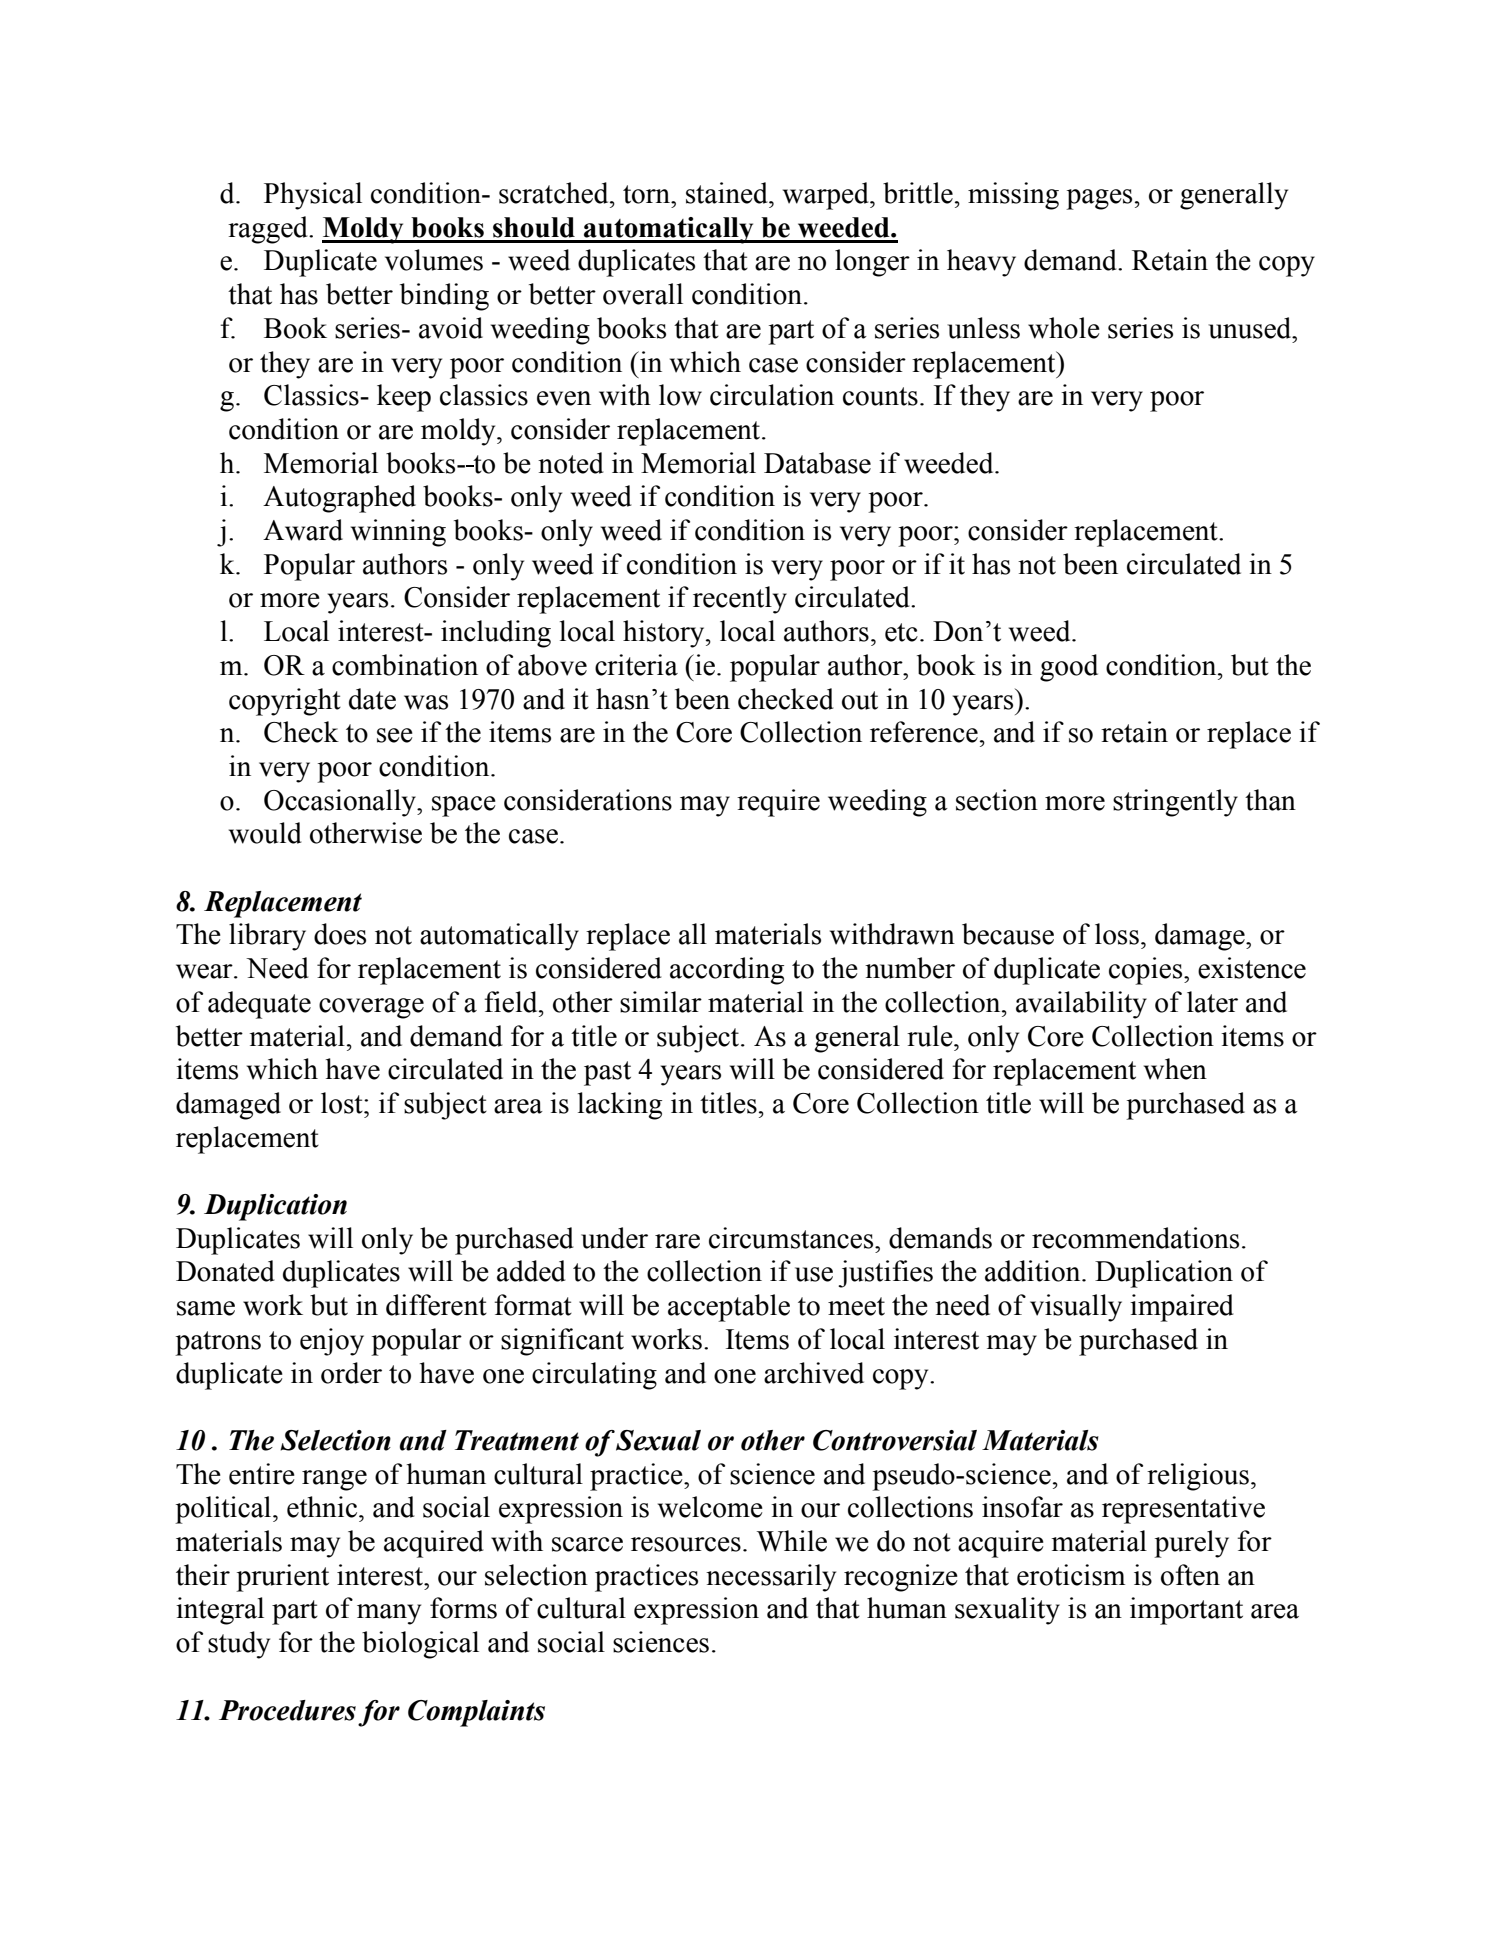  Describe the element at coordinates (771, 1578) in the document. I see `necessarily` at that location.
